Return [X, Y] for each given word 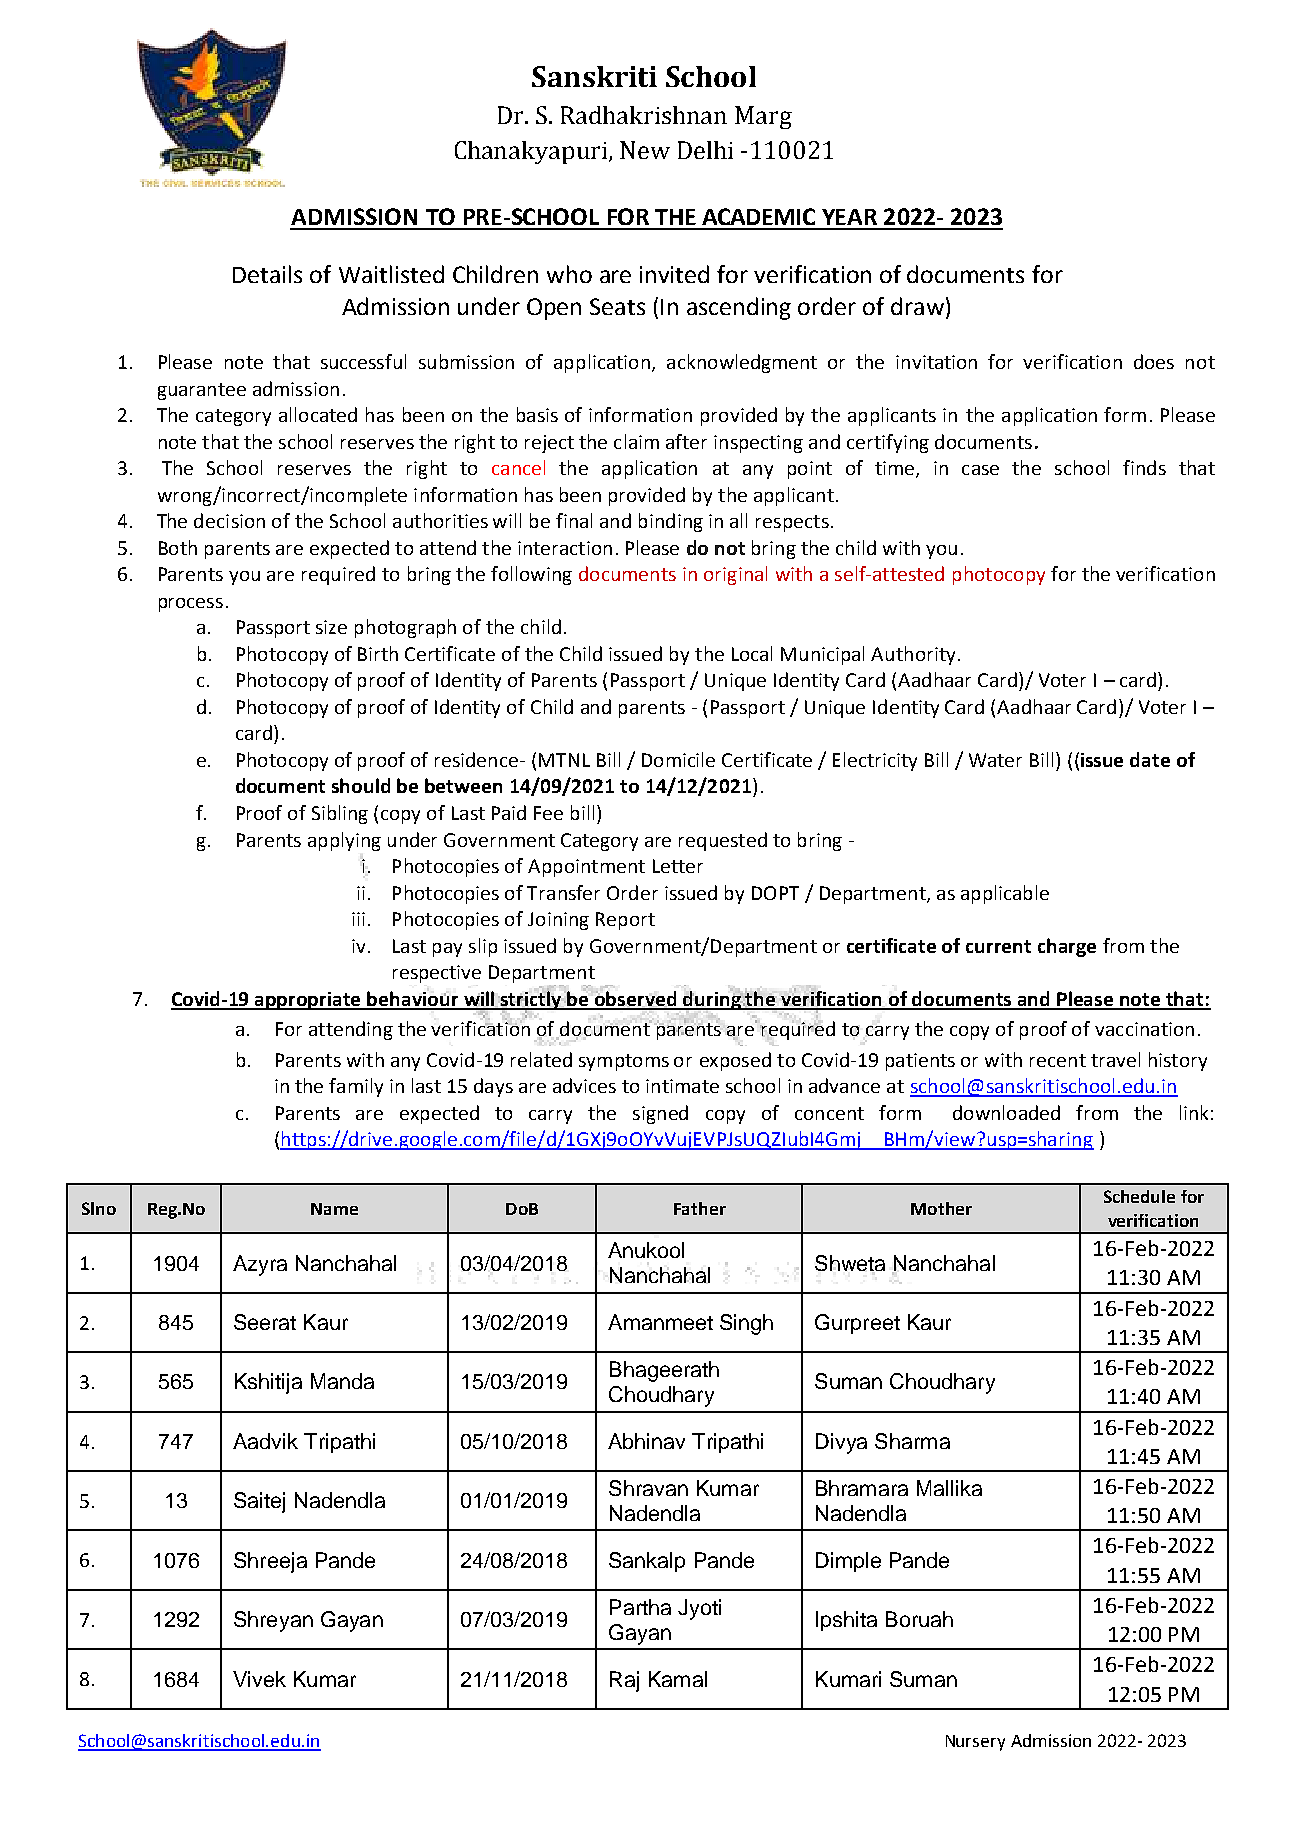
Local [752, 653]
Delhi [705, 150]
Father [700, 1208]
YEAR [849, 217]
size [331, 627]
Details [267, 274]
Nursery [975, 1743]
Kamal [678, 1679]
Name [334, 1209]
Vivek [259, 1679]
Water [995, 760]
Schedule [1139, 1196]
